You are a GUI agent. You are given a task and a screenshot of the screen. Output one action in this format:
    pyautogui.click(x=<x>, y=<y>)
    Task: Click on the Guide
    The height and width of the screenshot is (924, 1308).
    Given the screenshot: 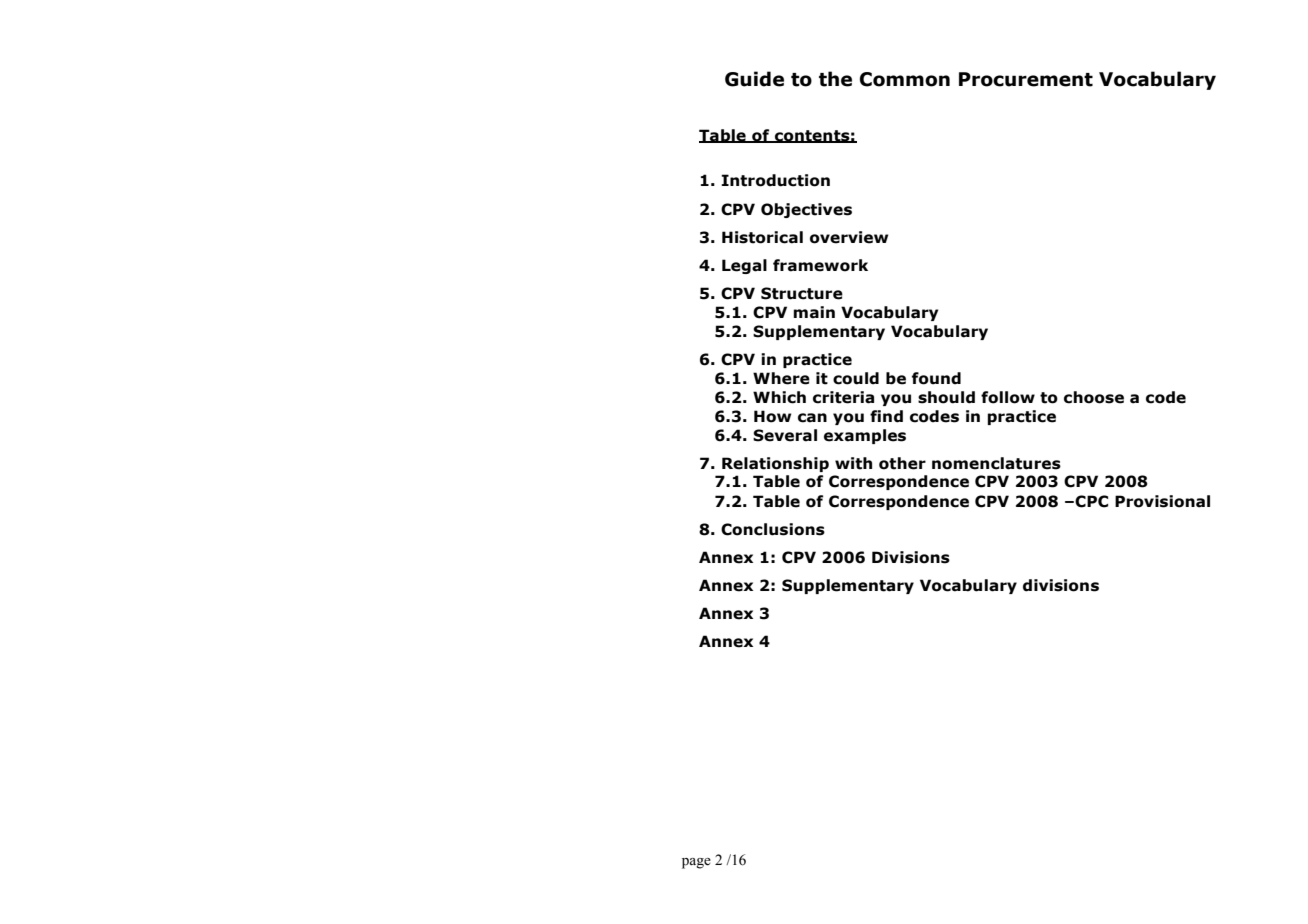 What is the action you would take?
    pyautogui.click(x=754, y=79)
